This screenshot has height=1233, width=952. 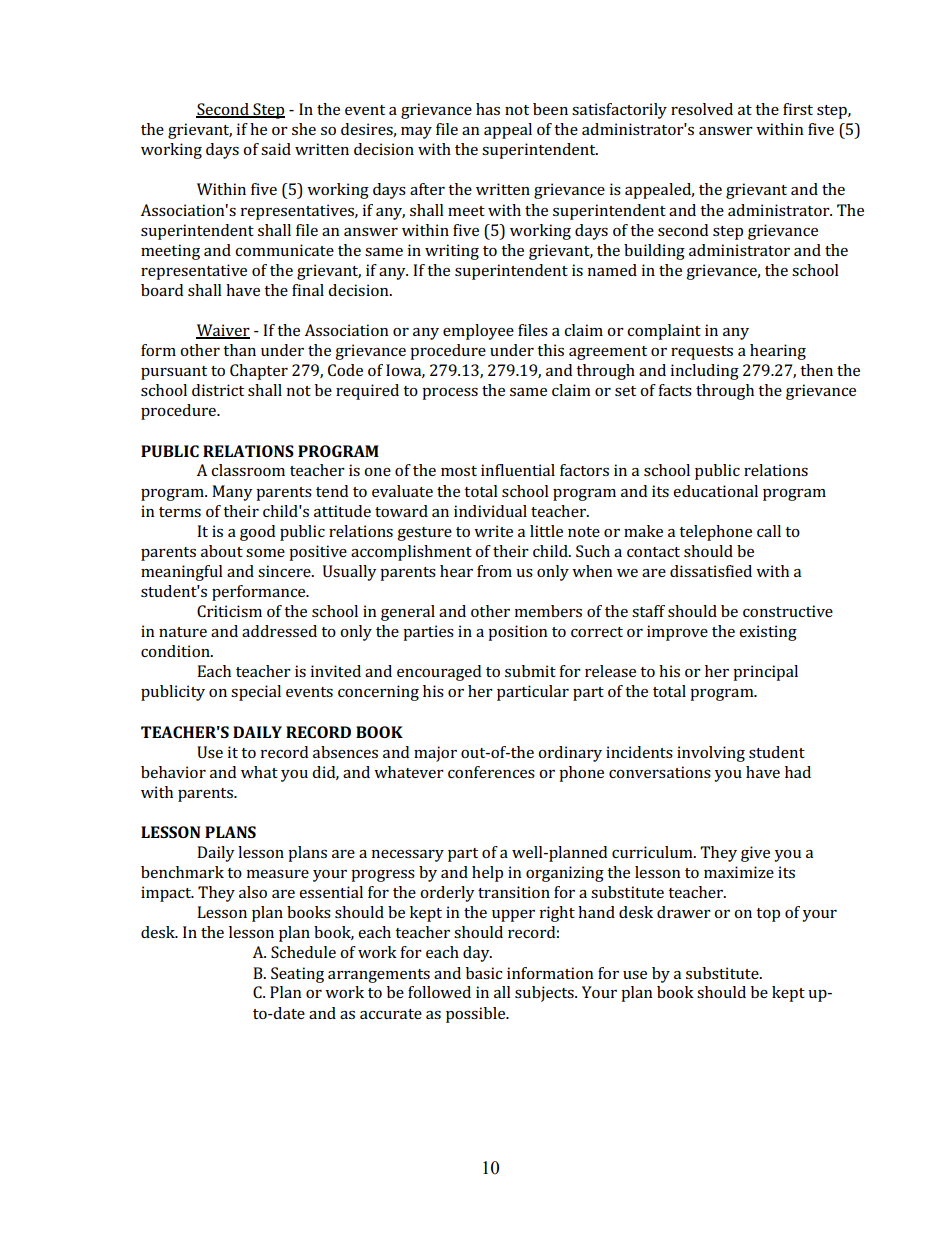 I want to click on about, so click(x=222, y=551).
